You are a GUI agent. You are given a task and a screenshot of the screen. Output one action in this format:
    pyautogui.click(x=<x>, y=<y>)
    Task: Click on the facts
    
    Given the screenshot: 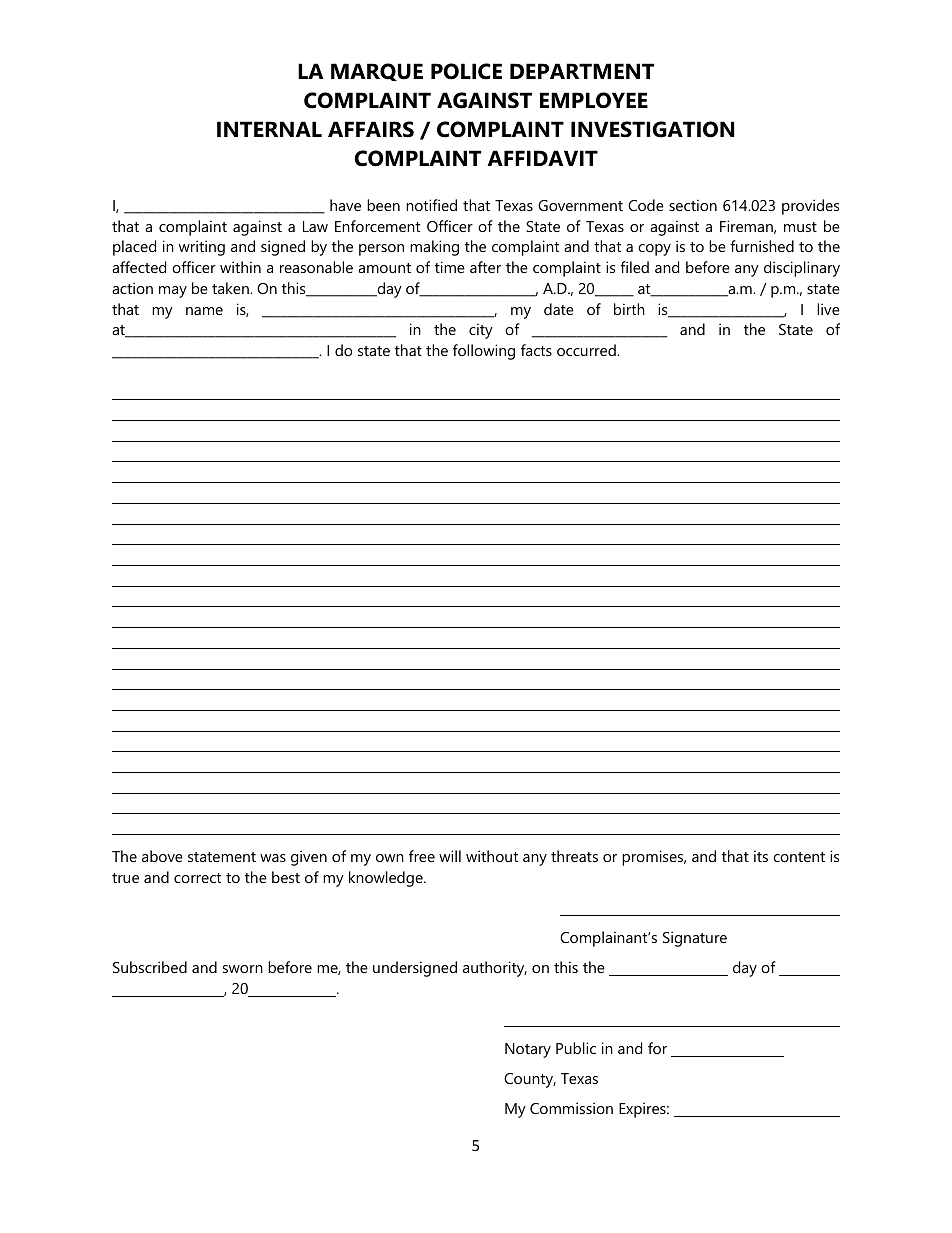 What is the action you would take?
    pyautogui.click(x=536, y=350)
